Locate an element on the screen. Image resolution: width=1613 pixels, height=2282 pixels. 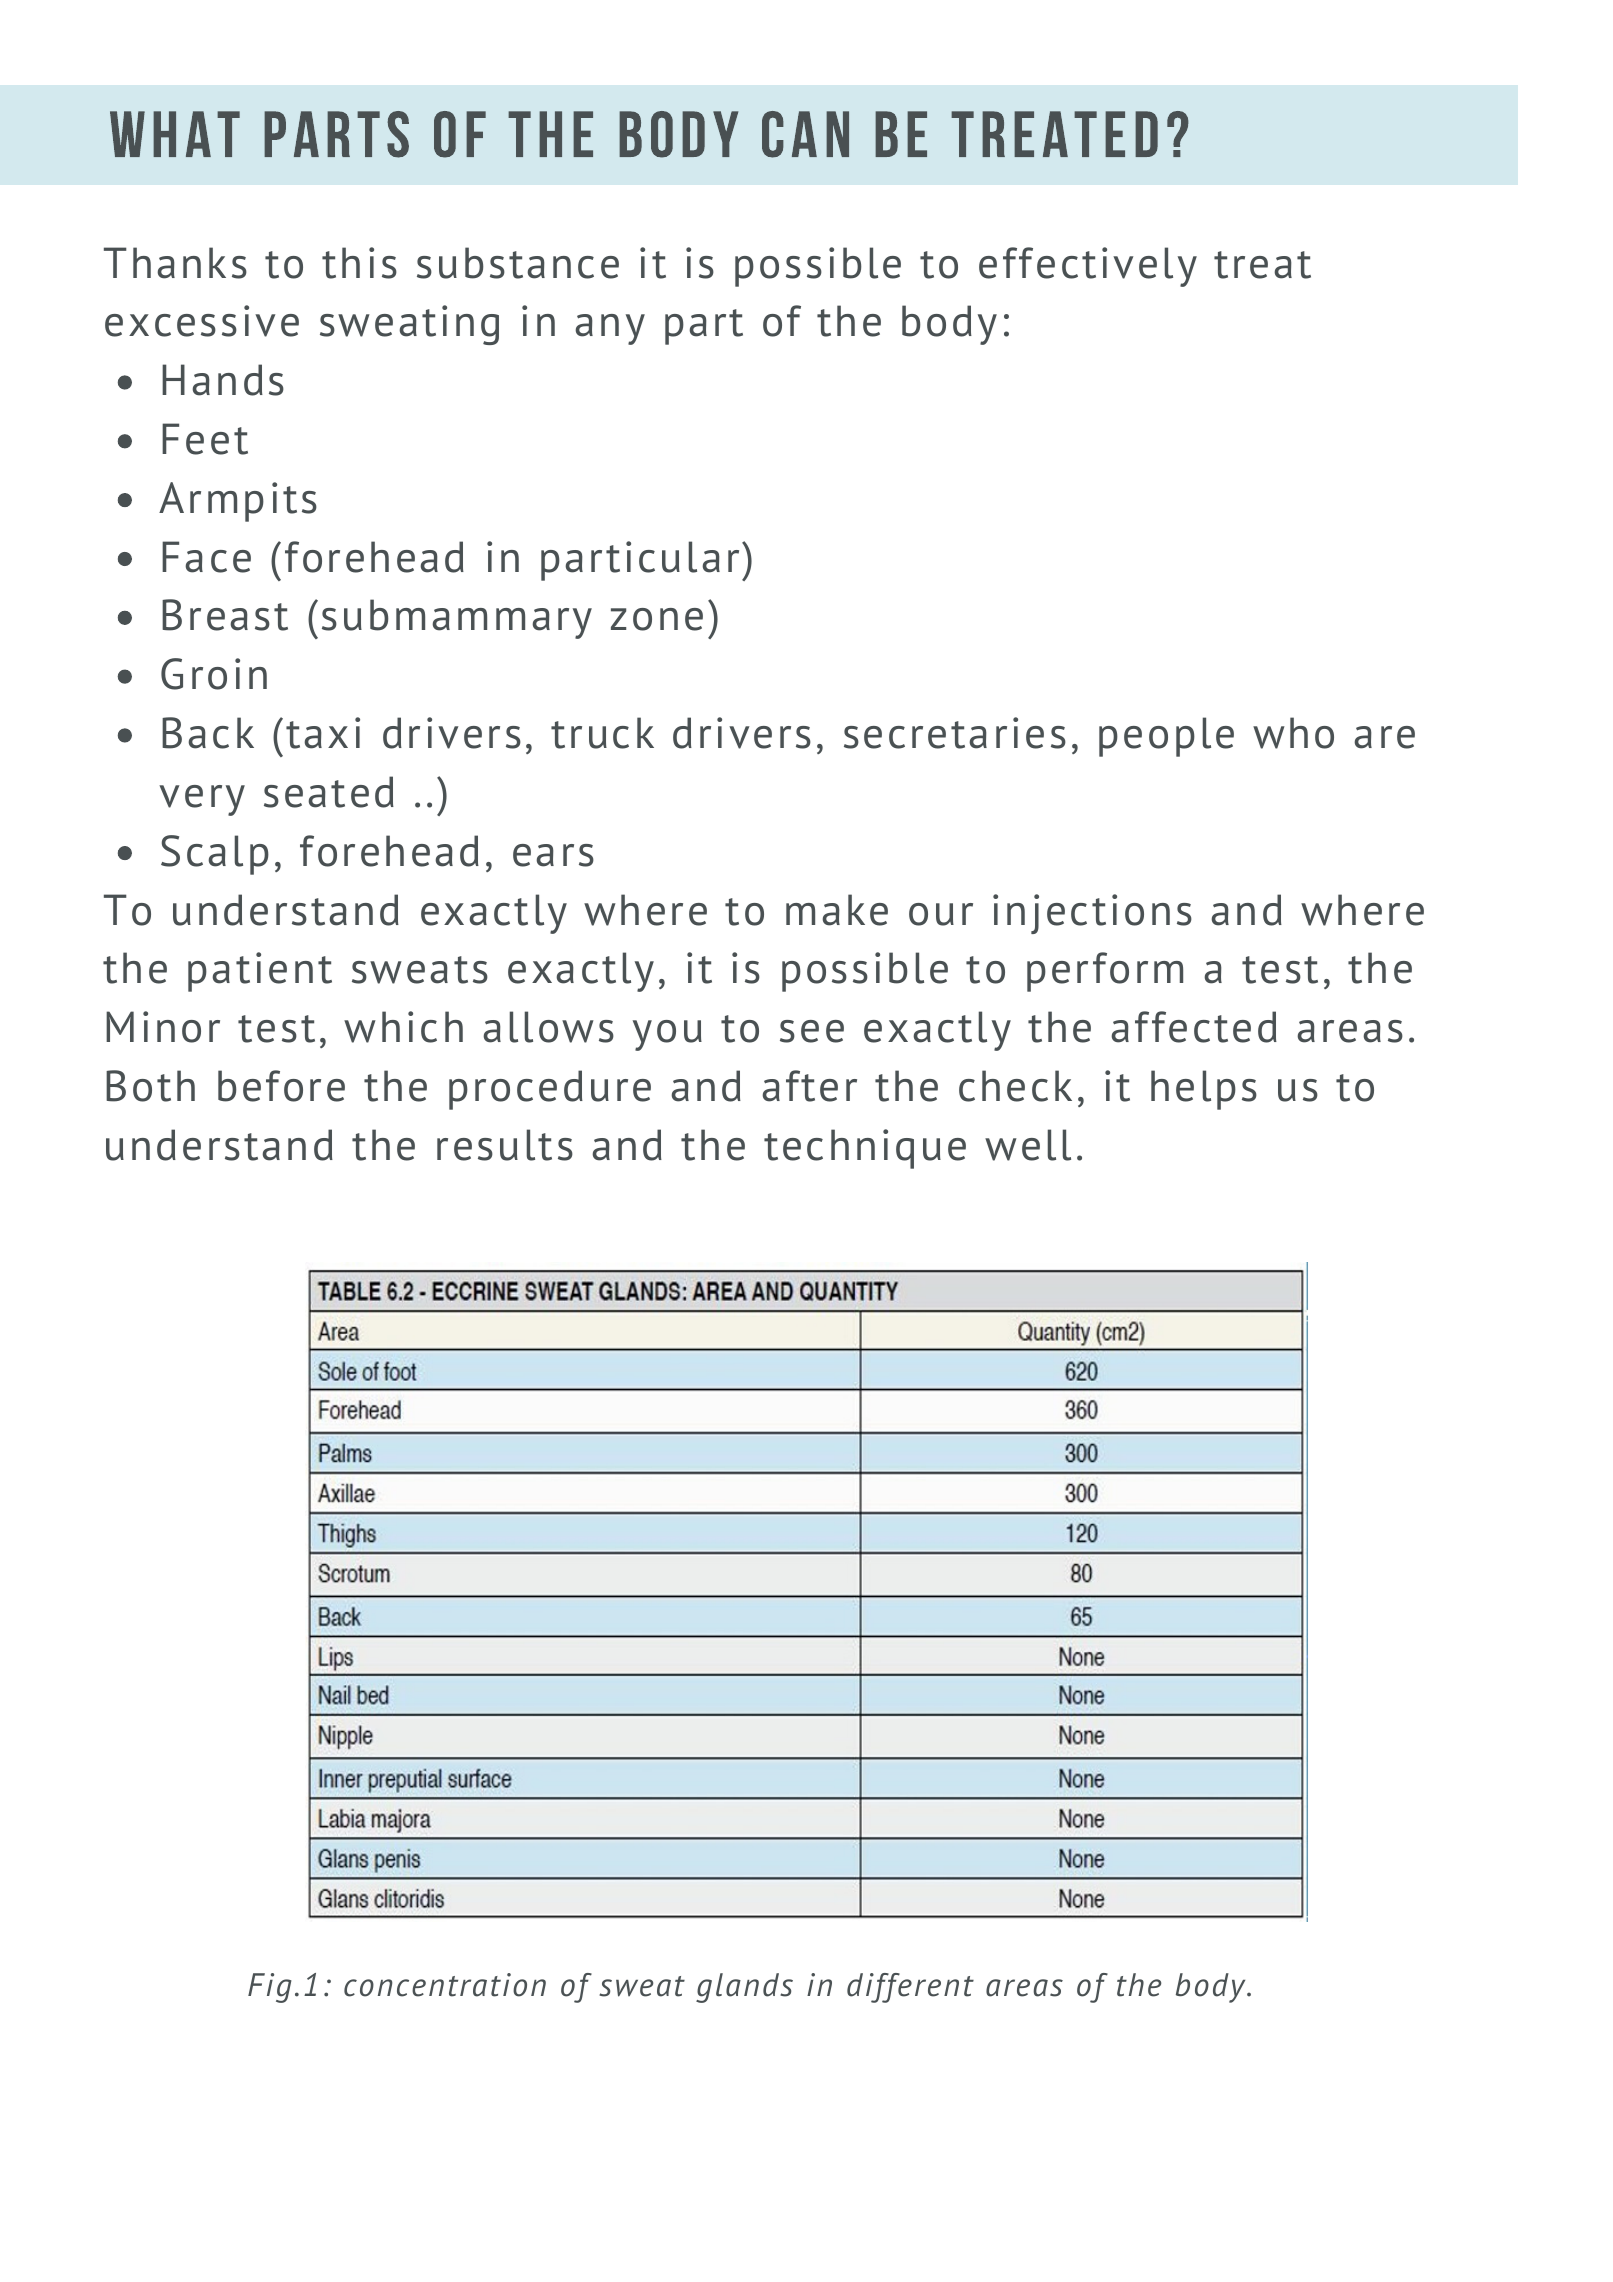
well is located at coordinates (1028, 1145).
